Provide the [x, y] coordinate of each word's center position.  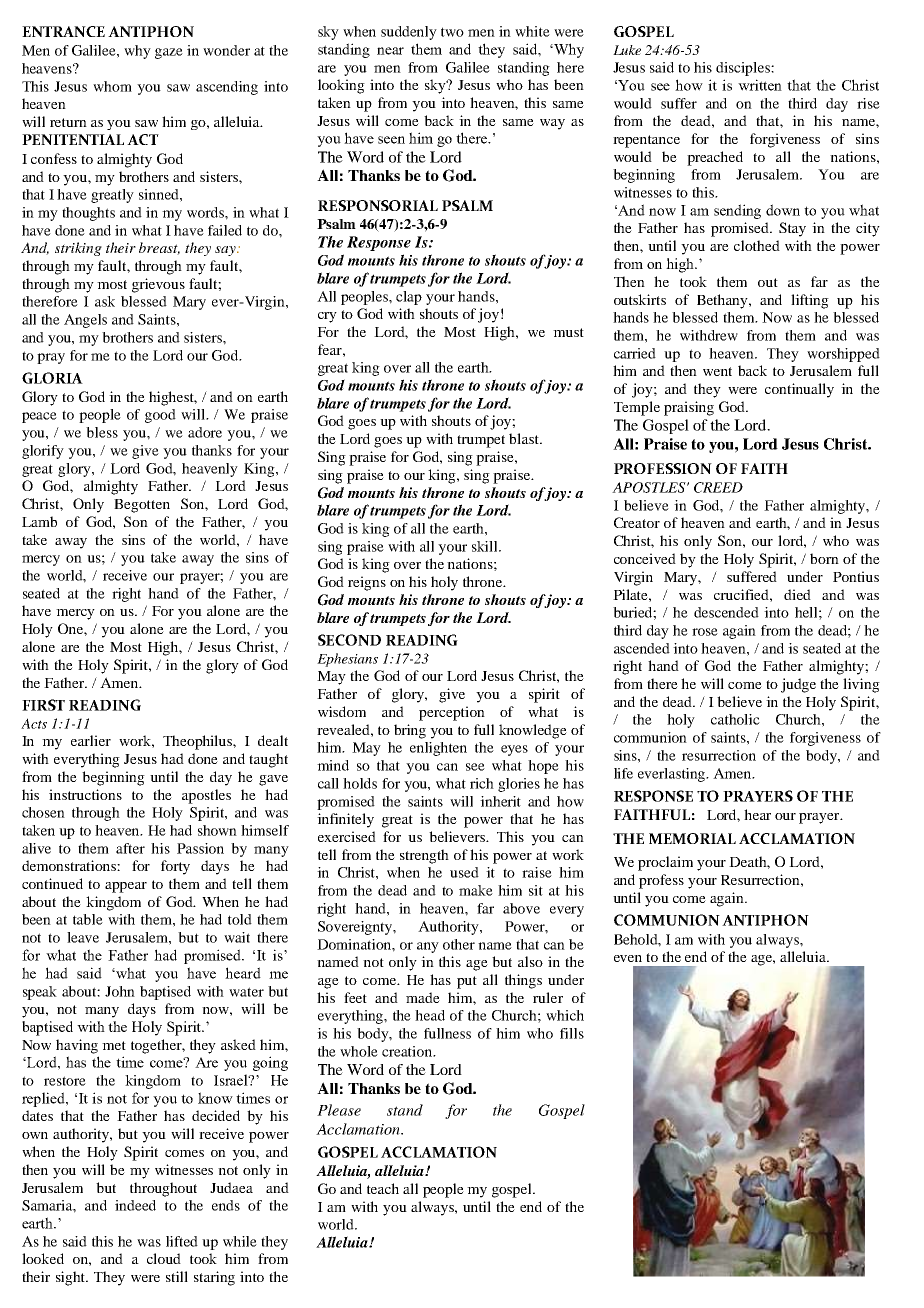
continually [799, 390]
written [760, 85]
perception [452, 713]
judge [798, 685]
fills [572, 1033]
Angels [85, 321]
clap [409, 298]
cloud [164, 1258]
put [467, 982]
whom [112, 86]
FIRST [43, 705]
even [628, 958]
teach [383, 1188]
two [452, 32]
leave [83, 937]
